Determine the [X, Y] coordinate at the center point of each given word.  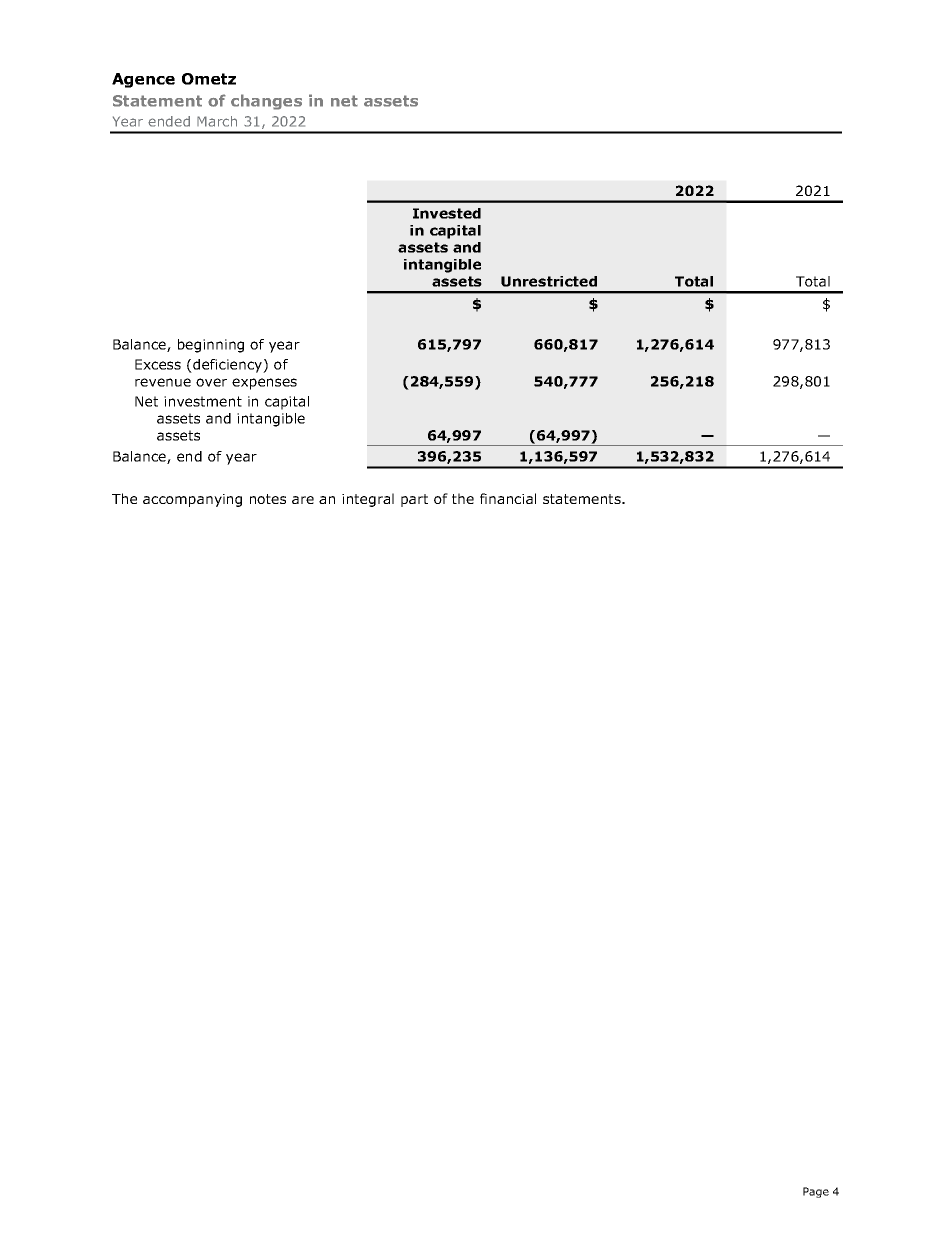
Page [816, 1192]
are [303, 500]
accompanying [192, 500]
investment [203, 401]
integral [368, 500]
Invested [447, 213]
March [217, 121]
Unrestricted [549, 281]
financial [508, 498]
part [414, 500]
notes [268, 499]
